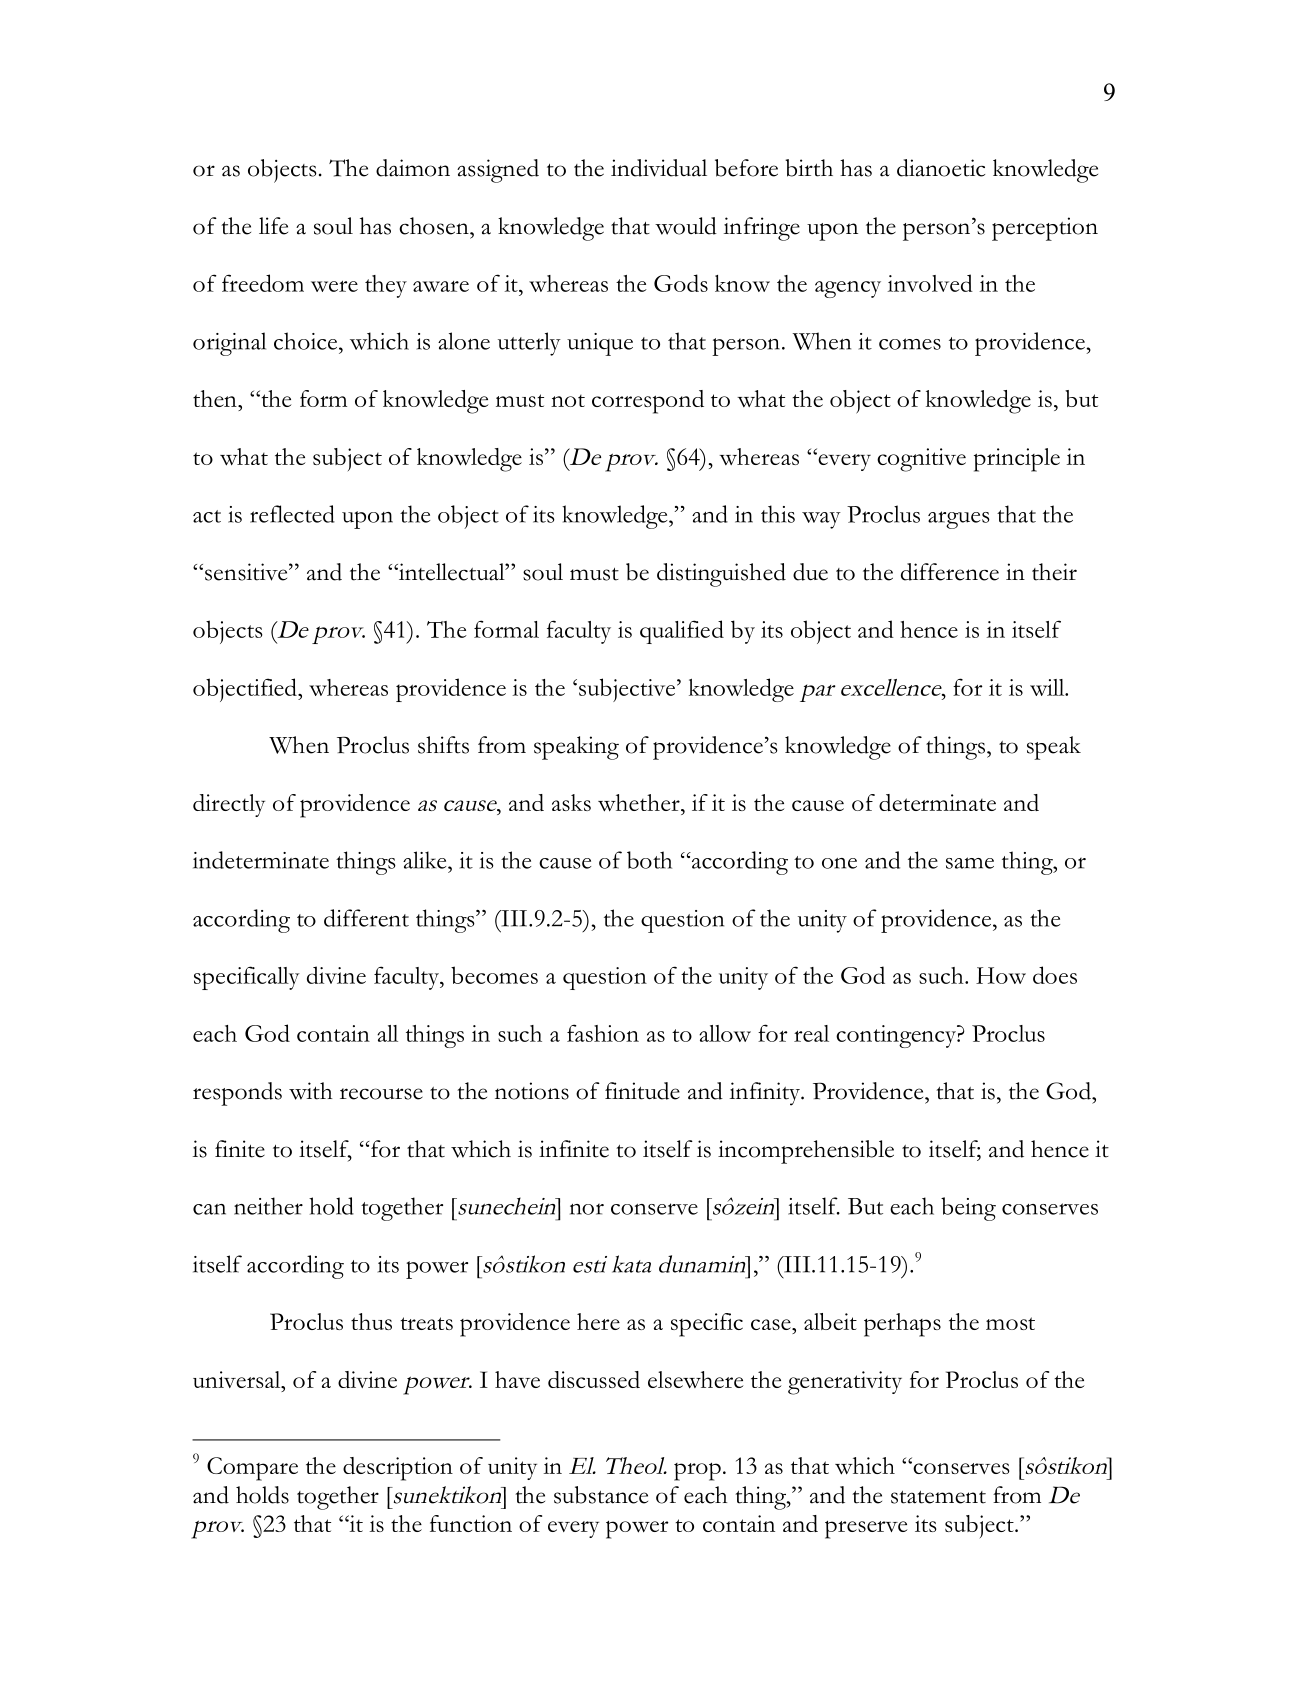 This screenshot has height=1692, width=1308. Describe the element at coordinates (587, 1209) in the screenshot. I see `nor` at that location.
